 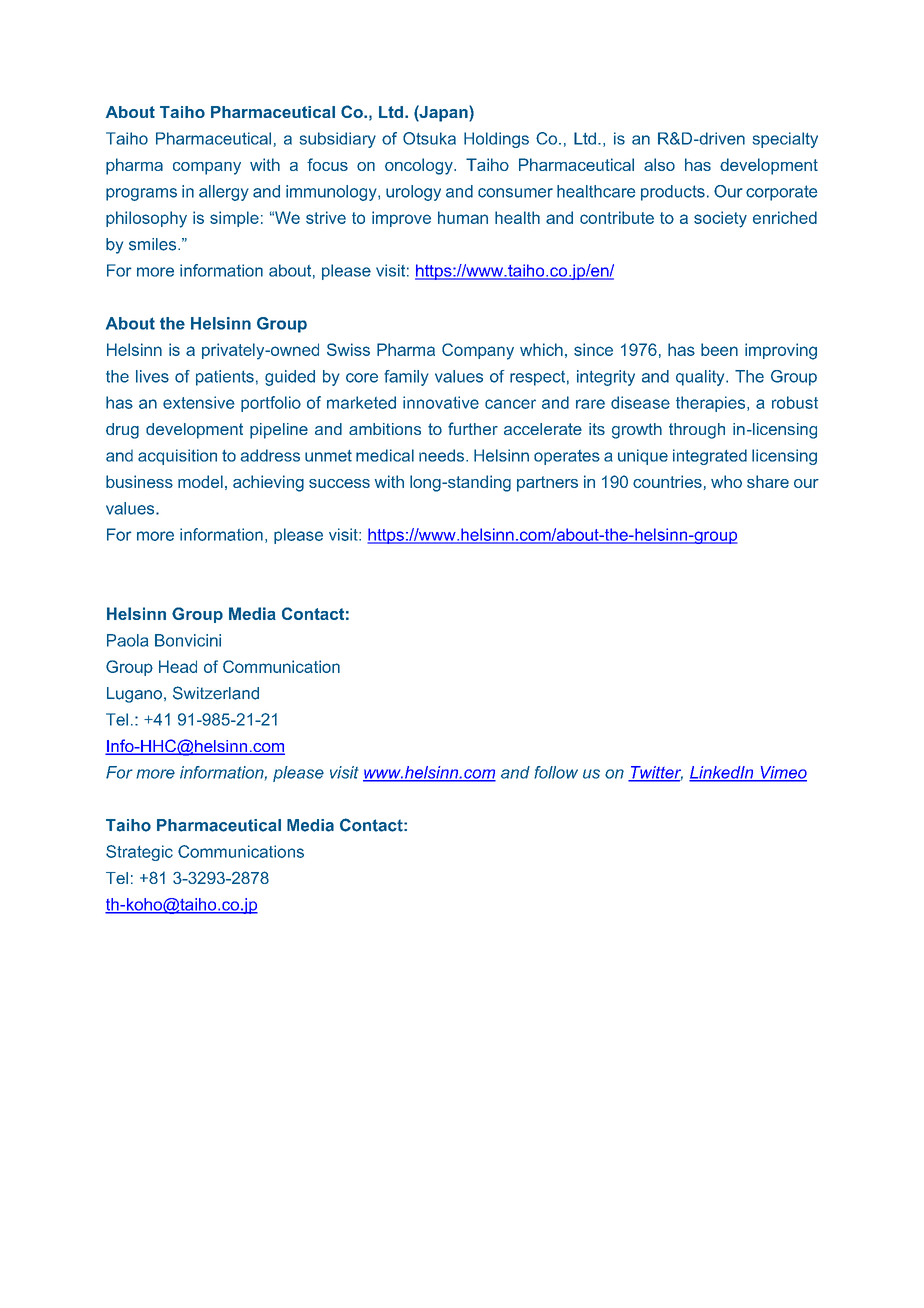 What do you see at coordinates (726, 481) in the page?
I see `who` at bounding box center [726, 481].
